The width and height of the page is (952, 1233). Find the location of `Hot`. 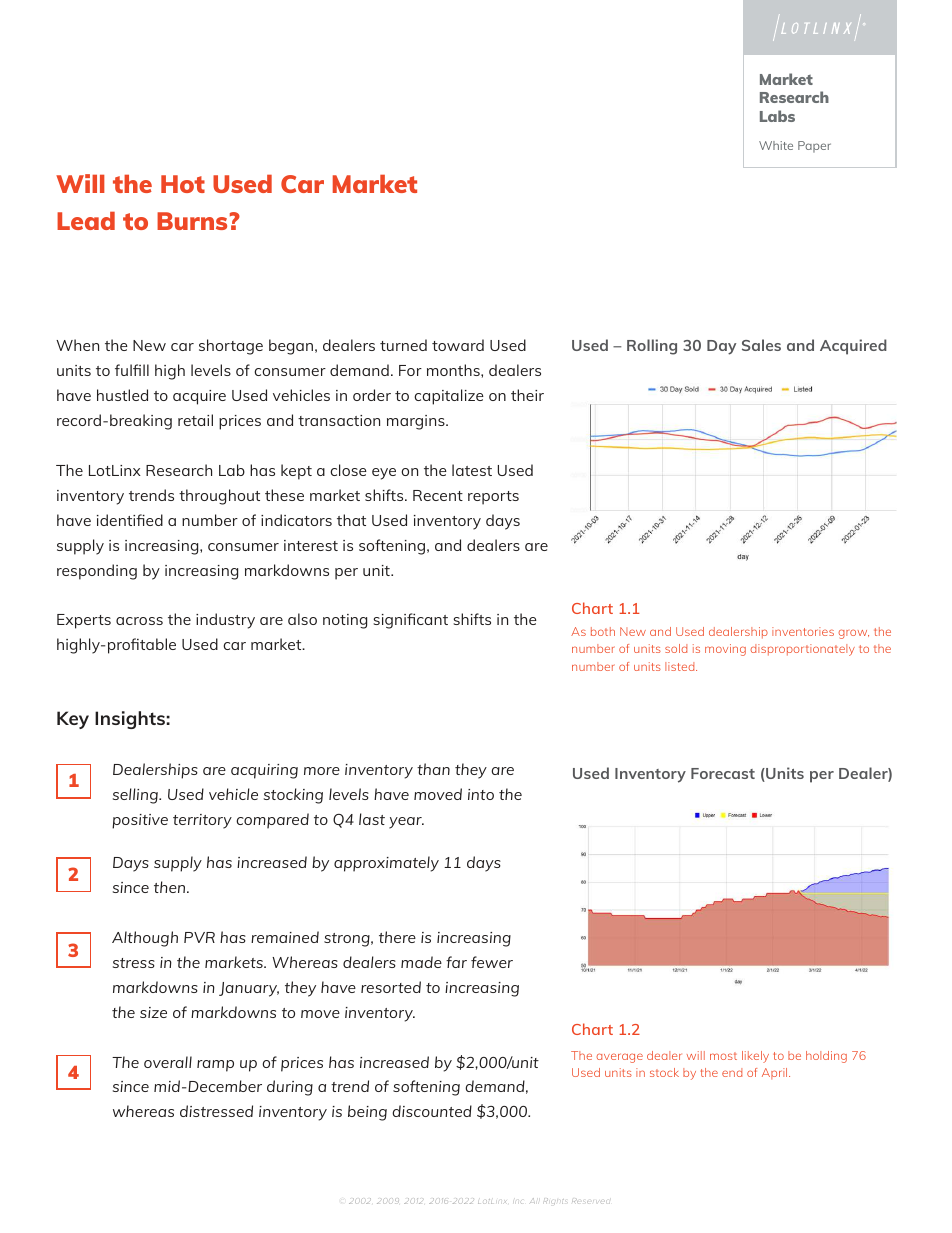

Hot is located at coordinates (183, 184).
